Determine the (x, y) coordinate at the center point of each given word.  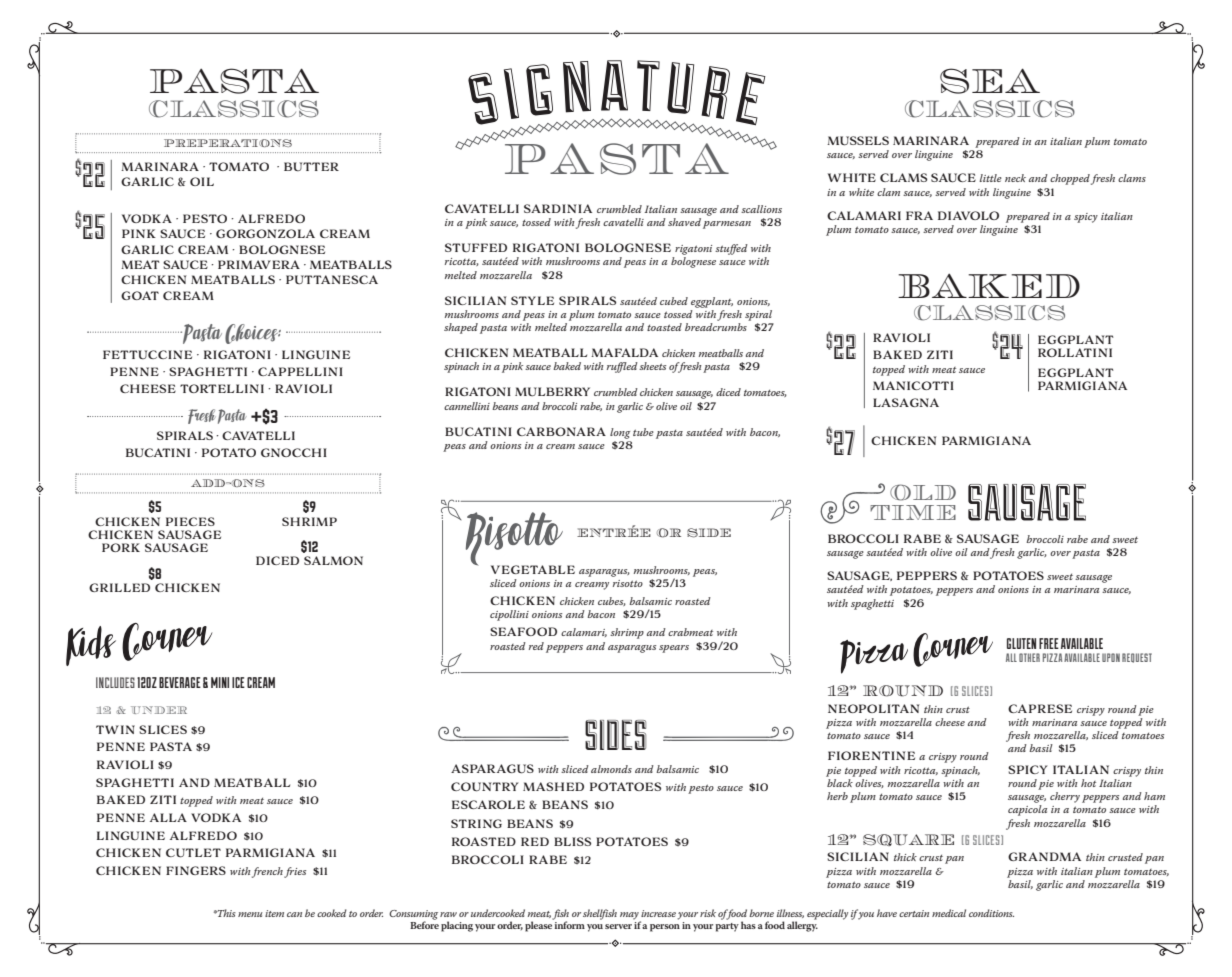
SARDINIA (558, 208)
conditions (991, 913)
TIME (913, 512)
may (630, 917)
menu (250, 914)
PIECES (190, 521)
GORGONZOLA (265, 233)
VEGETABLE (533, 569)
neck (1015, 178)
